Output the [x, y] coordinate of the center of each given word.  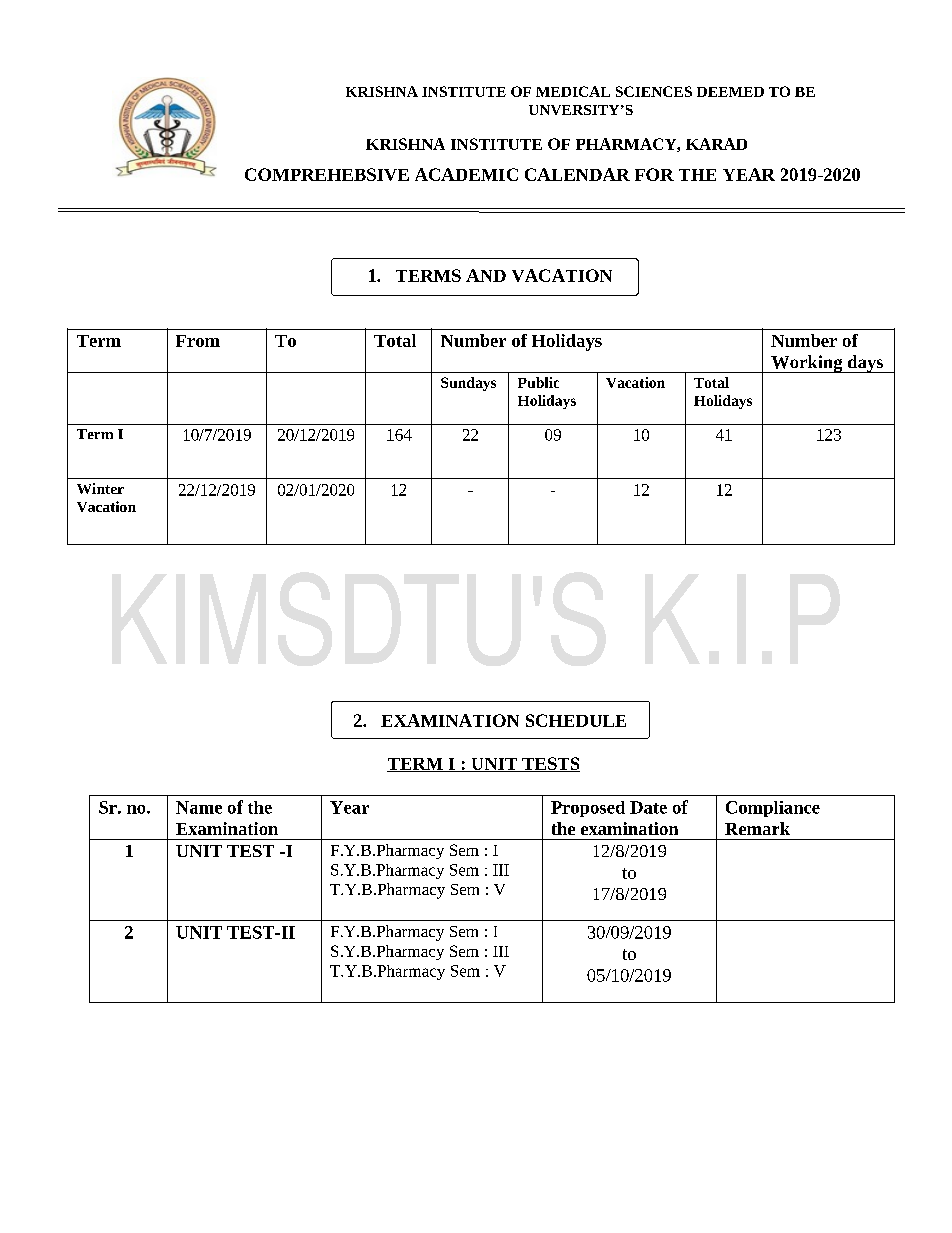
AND [486, 275]
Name [199, 807]
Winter [100, 488]
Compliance [773, 809]
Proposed [588, 809]
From [198, 341]
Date [648, 807]
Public [538, 382]
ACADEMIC [466, 174]
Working [807, 364]
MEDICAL [573, 91]
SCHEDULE [576, 720]
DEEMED [730, 92]
